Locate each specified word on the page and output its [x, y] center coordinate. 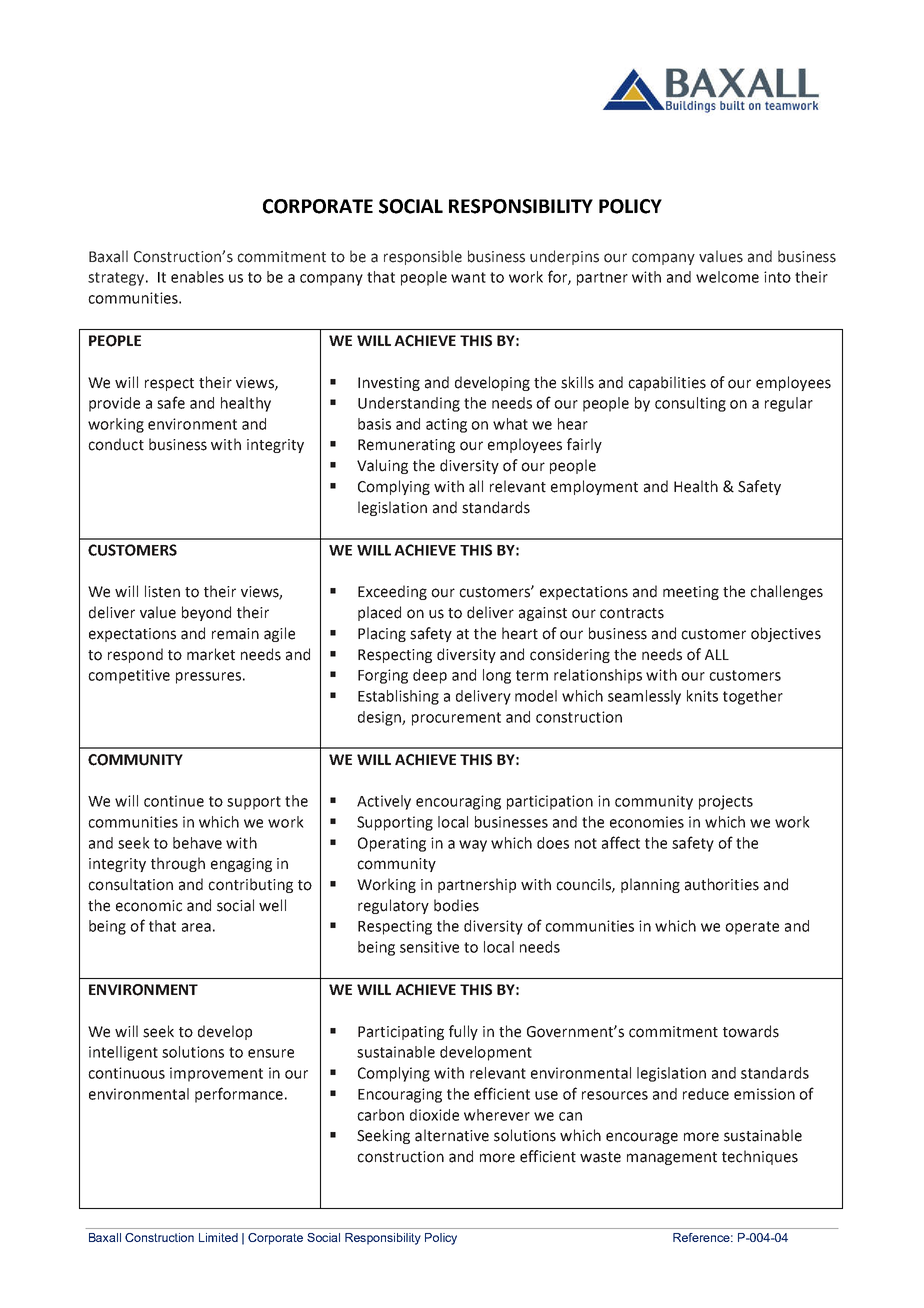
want [468, 277]
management [672, 1158]
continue [174, 801]
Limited [218, 1237]
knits [702, 696]
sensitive [429, 947]
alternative [452, 1135]
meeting [691, 593]
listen [162, 591]
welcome [727, 277]
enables [197, 277]
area [196, 927]
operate [752, 928]
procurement [456, 719]
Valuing [382, 466]
